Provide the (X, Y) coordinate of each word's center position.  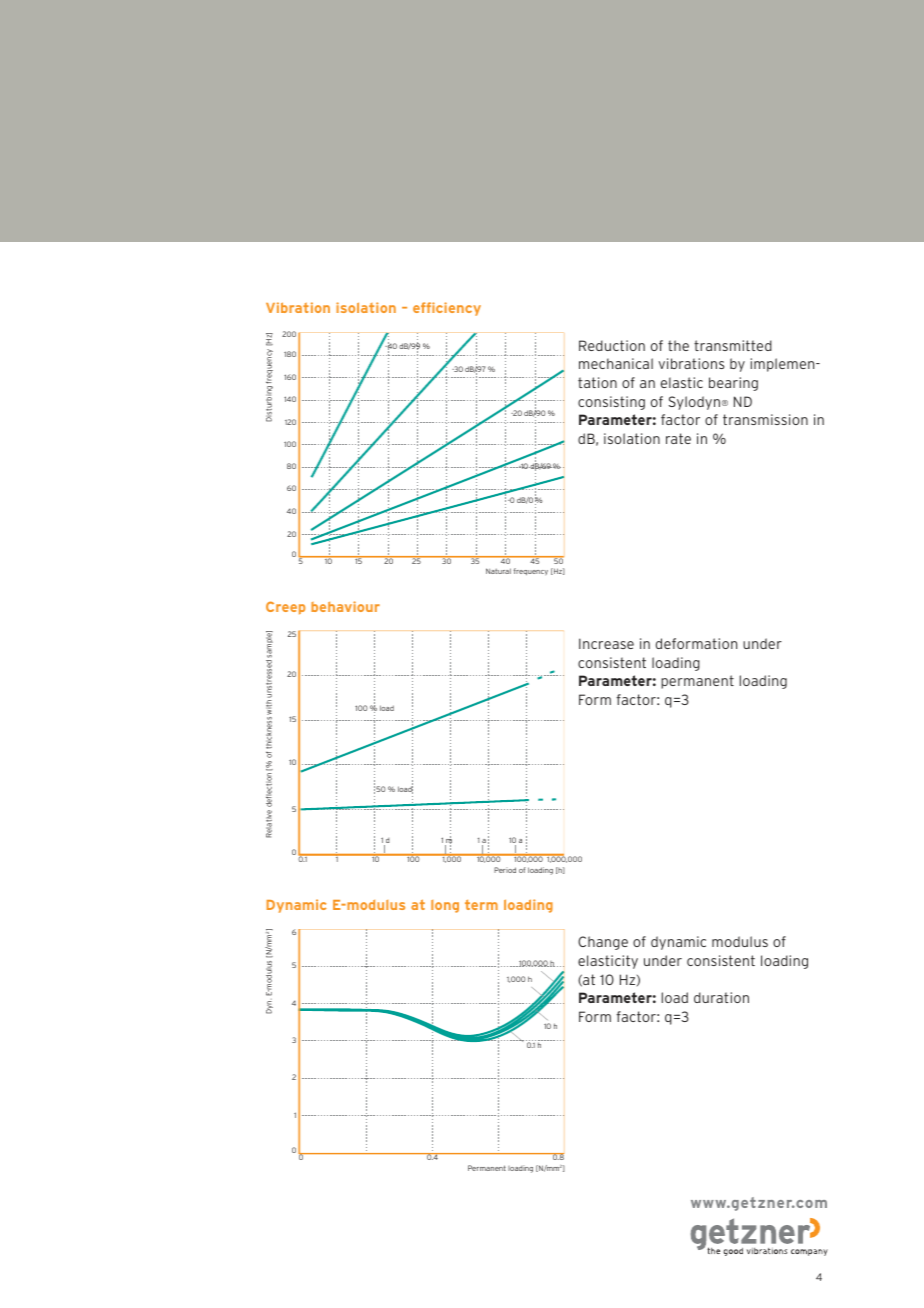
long (445, 906)
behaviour (345, 606)
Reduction (612, 345)
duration (721, 997)
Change (603, 943)
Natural (498, 571)
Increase (606, 643)
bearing (733, 384)
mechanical (616, 363)
